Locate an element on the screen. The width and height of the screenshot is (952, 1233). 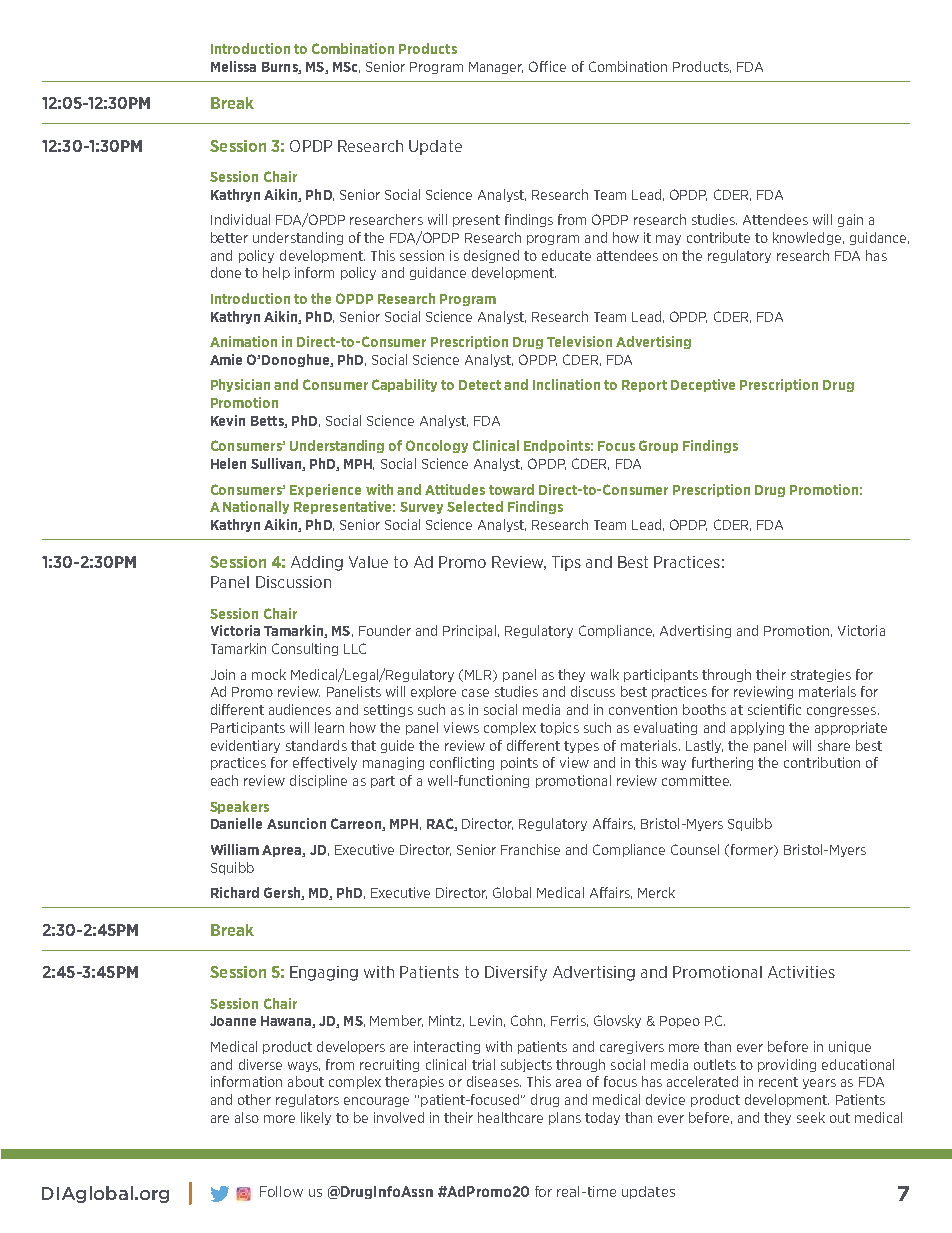
Deceptive is located at coordinates (703, 385).
